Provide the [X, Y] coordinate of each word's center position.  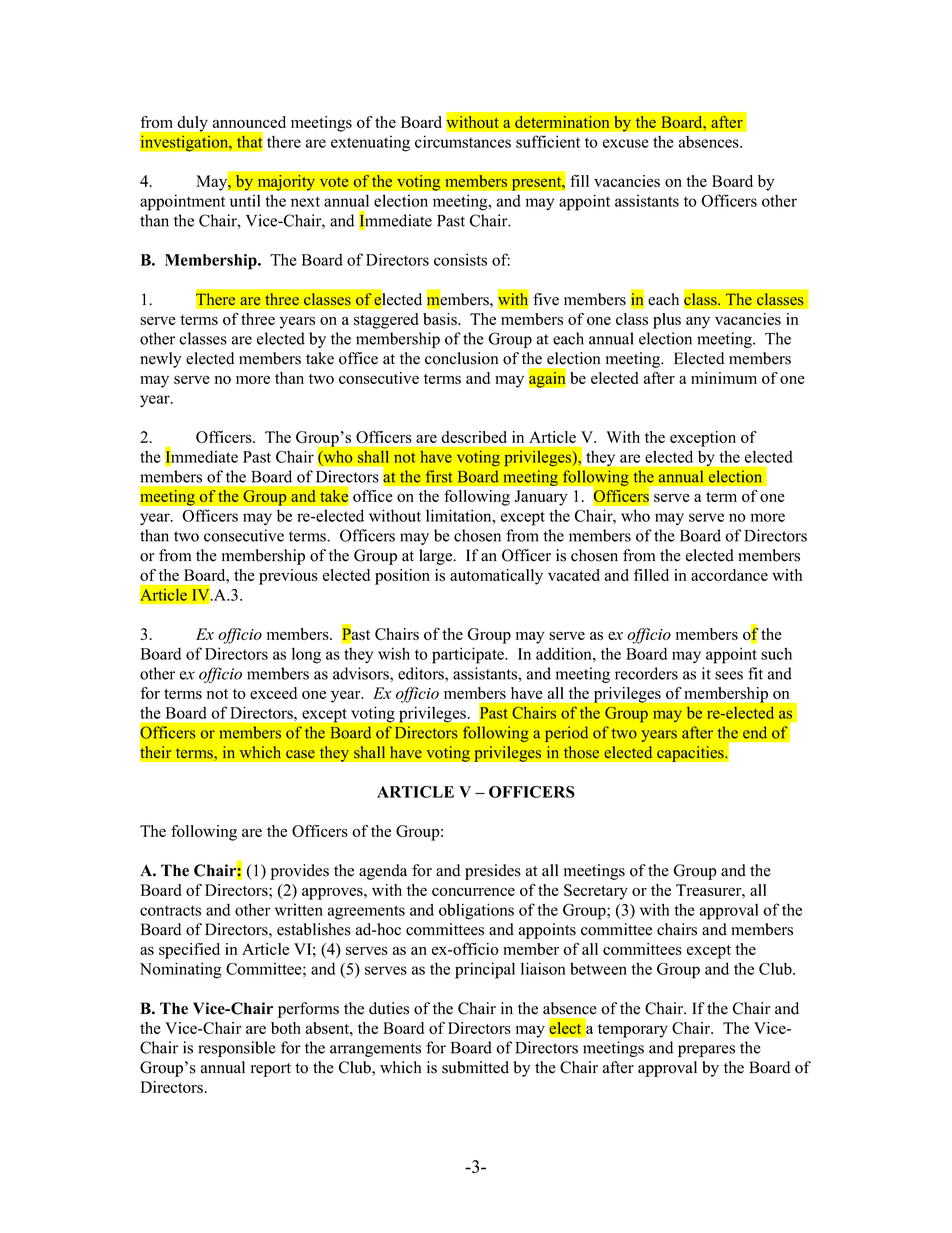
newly [161, 360]
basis [441, 319]
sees [729, 675]
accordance [729, 575]
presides [493, 872]
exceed [273, 693]
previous [288, 577]
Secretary [596, 892]
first [439, 476]
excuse [626, 143]
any [698, 323]
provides [299, 872]
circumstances [463, 141]
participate [469, 655]
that [250, 141]
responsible [237, 1049]
